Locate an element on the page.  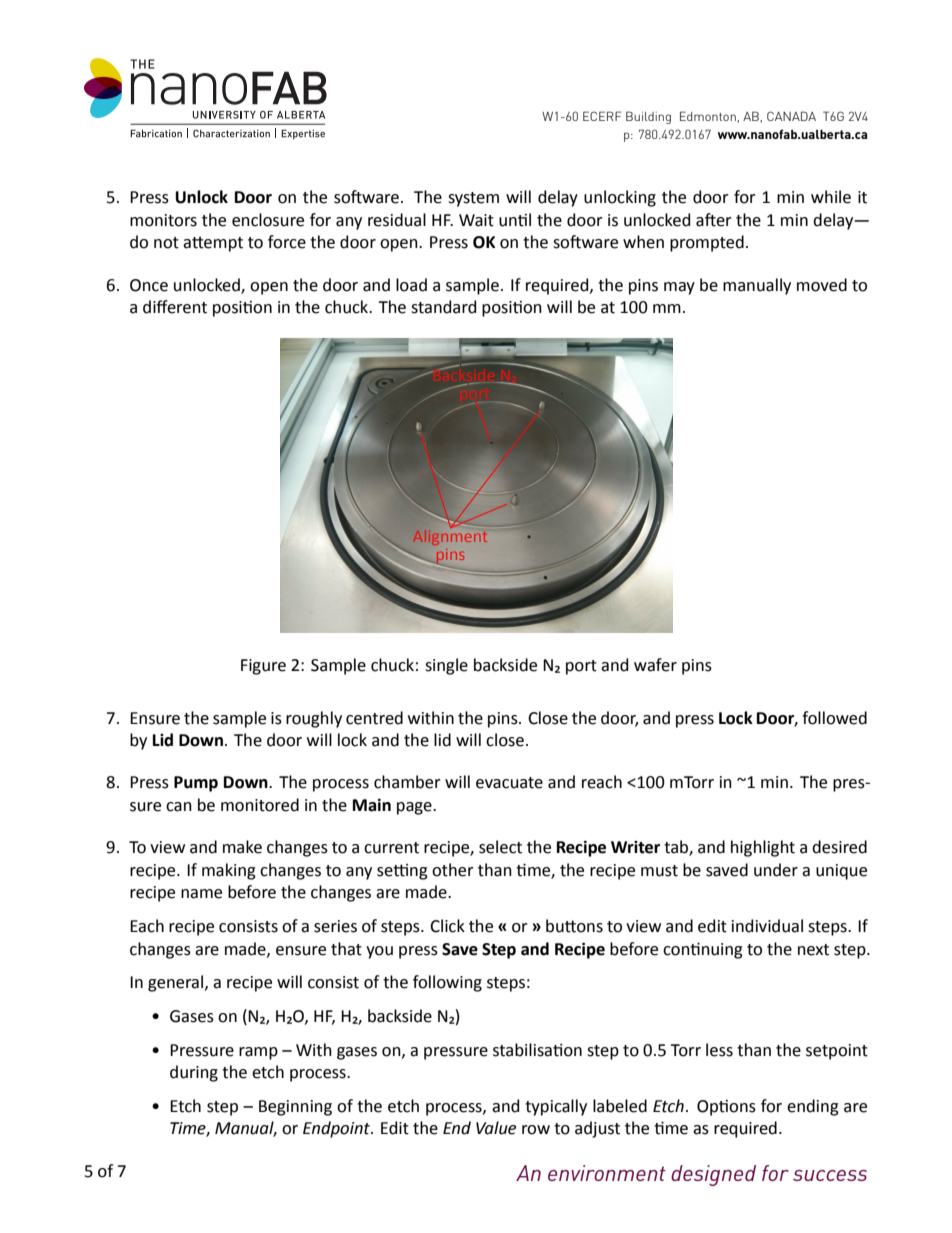
system is located at coordinates (473, 199).
